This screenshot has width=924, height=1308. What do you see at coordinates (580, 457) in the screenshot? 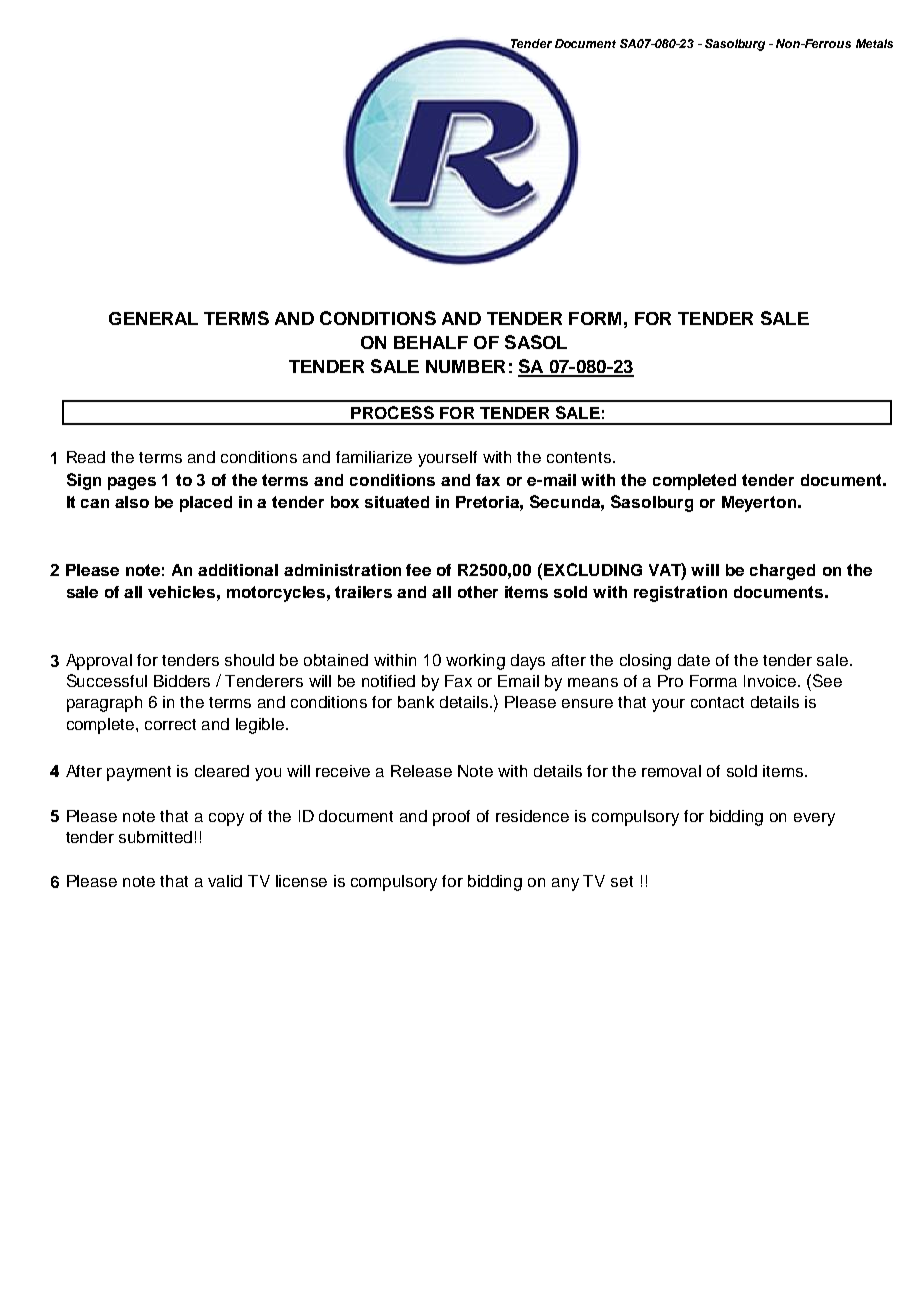
I see `contents` at bounding box center [580, 457].
